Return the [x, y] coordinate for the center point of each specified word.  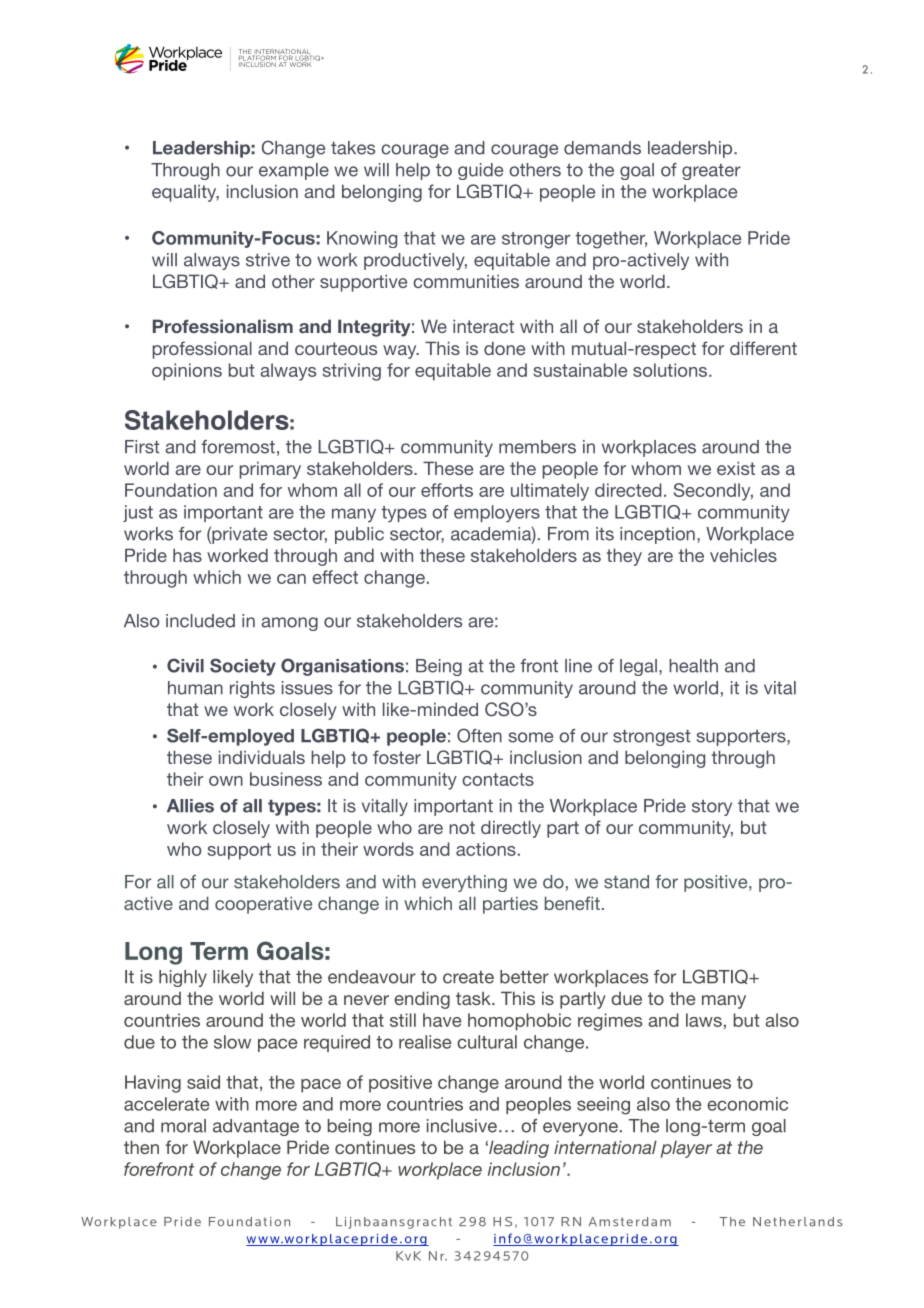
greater [711, 172]
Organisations [342, 667]
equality [185, 193]
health [693, 666]
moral [183, 1126]
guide [480, 171]
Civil [185, 665]
